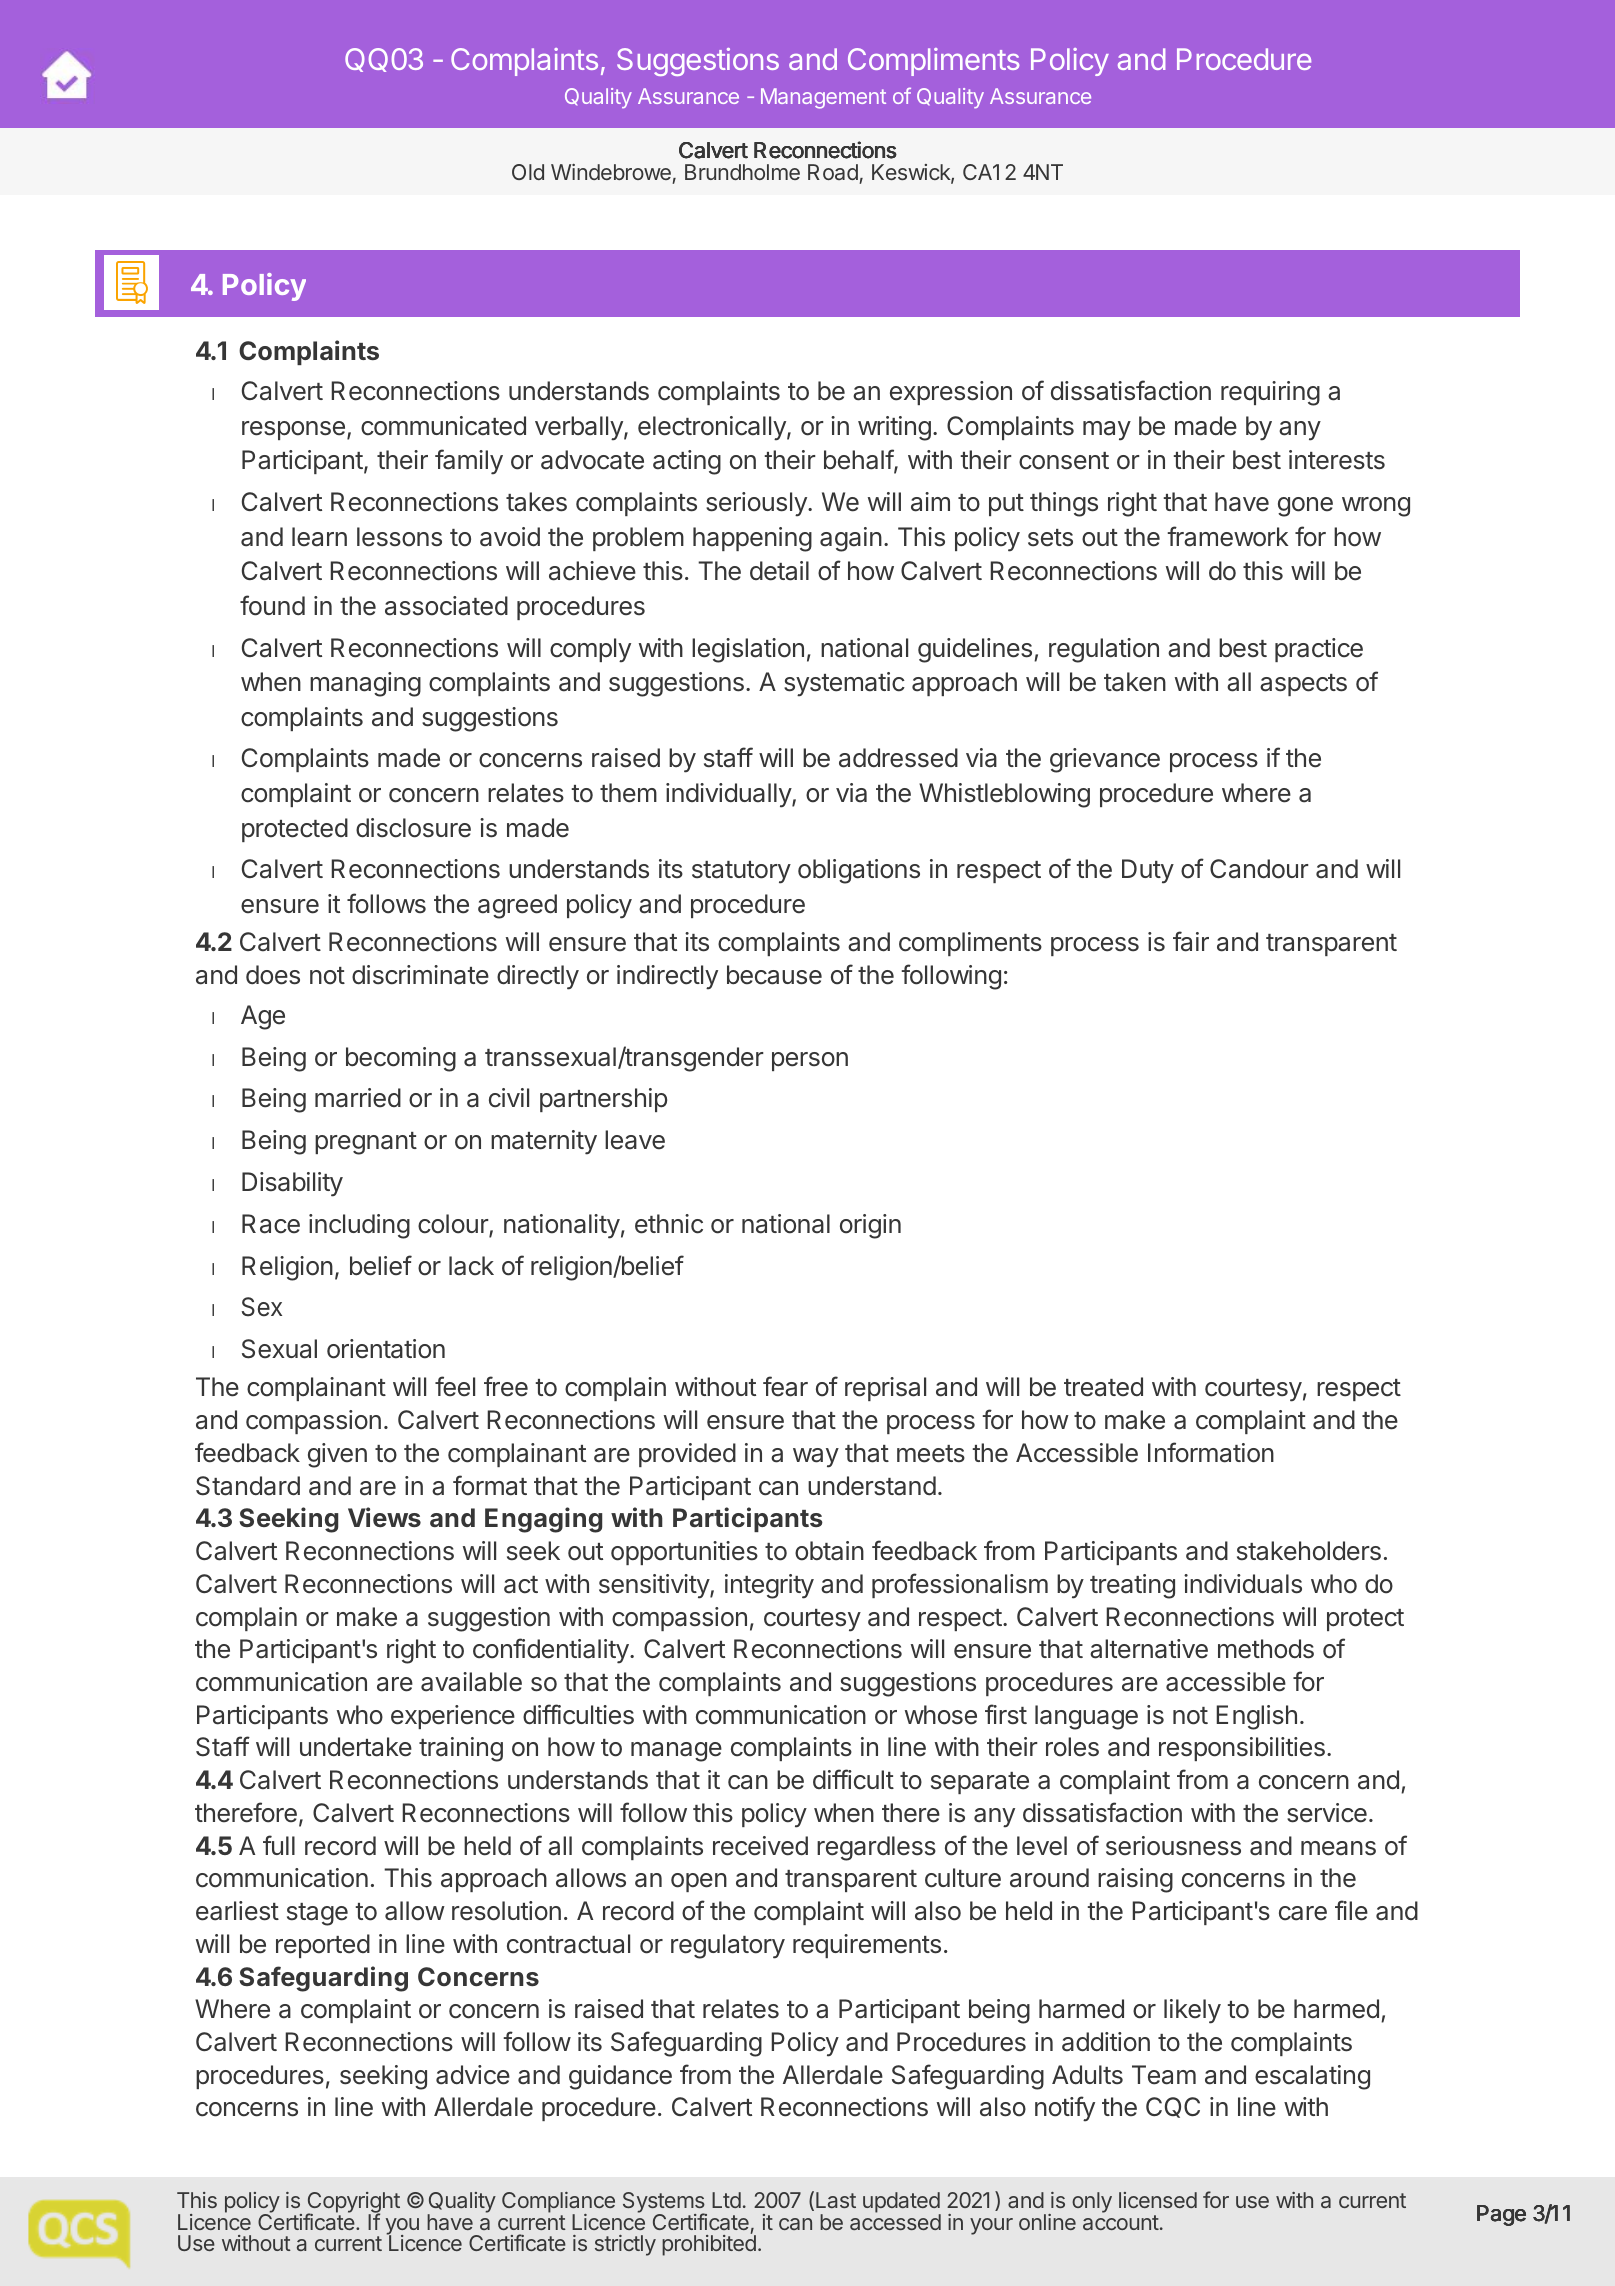 This image has width=1615, height=2286. Describe the element at coordinates (844, 684) in the image. I see `systematic` at that location.
